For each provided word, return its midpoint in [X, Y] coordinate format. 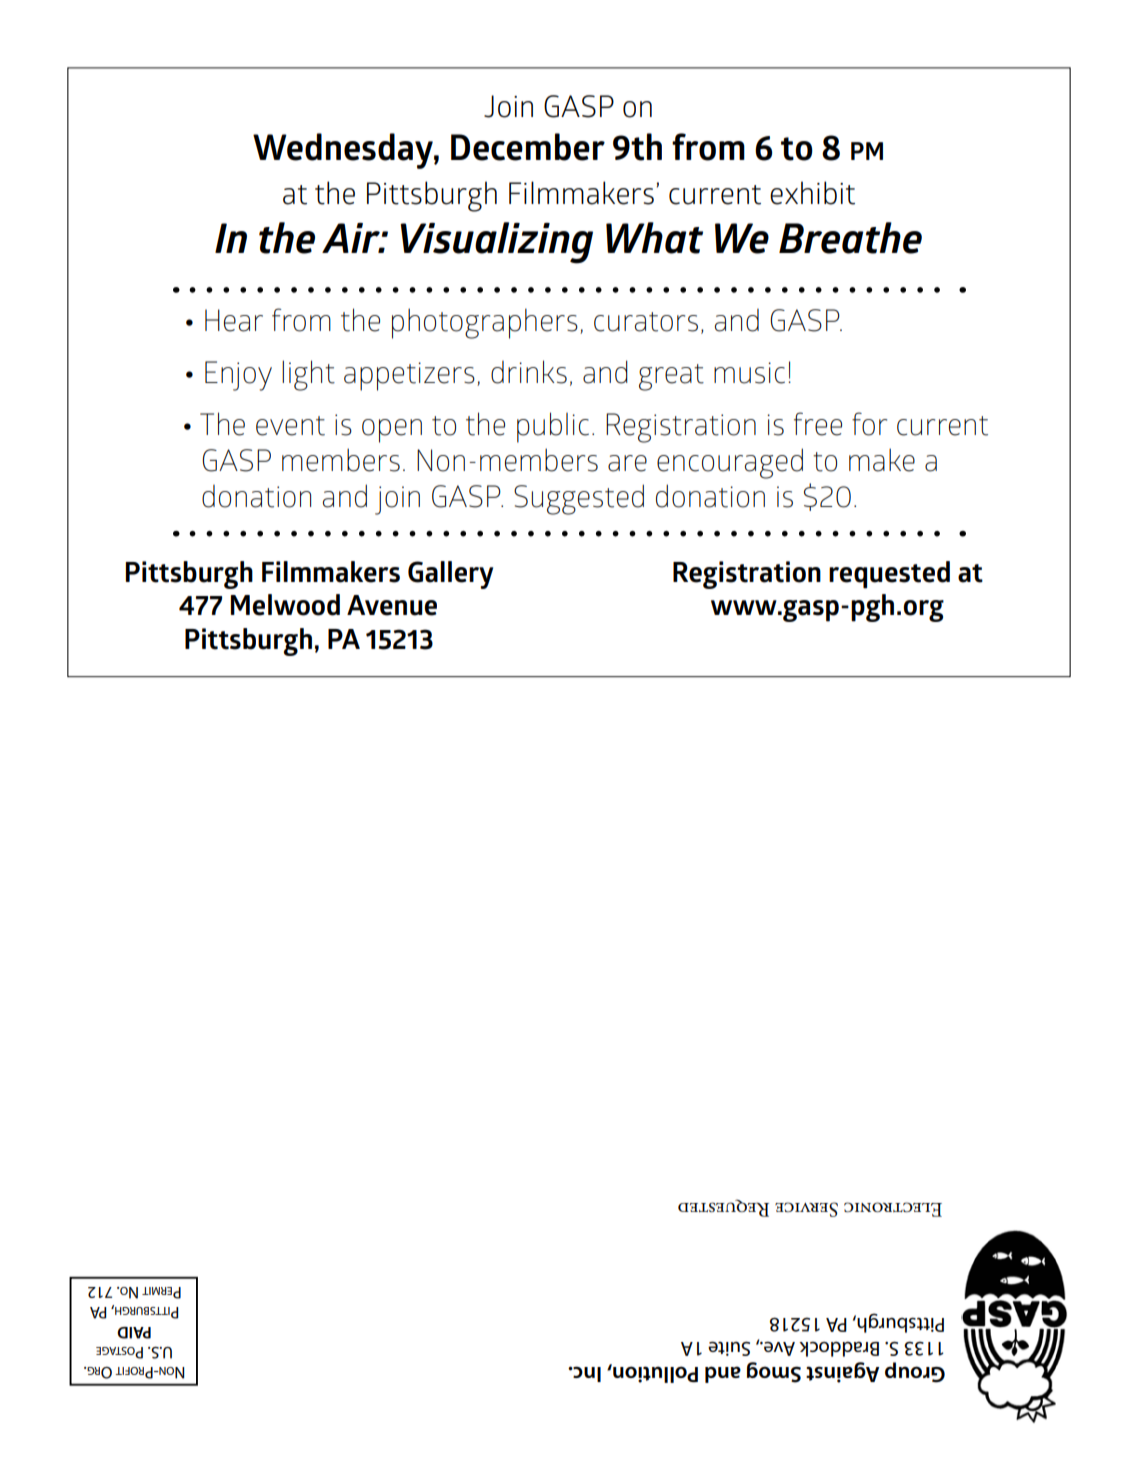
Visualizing [496, 243]
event [290, 426]
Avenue [392, 605]
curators [646, 322]
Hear [234, 320]
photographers [485, 323]
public [553, 427]
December [528, 147]
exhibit [812, 193]
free [818, 424]
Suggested [579, 499]
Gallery [450, 575]
